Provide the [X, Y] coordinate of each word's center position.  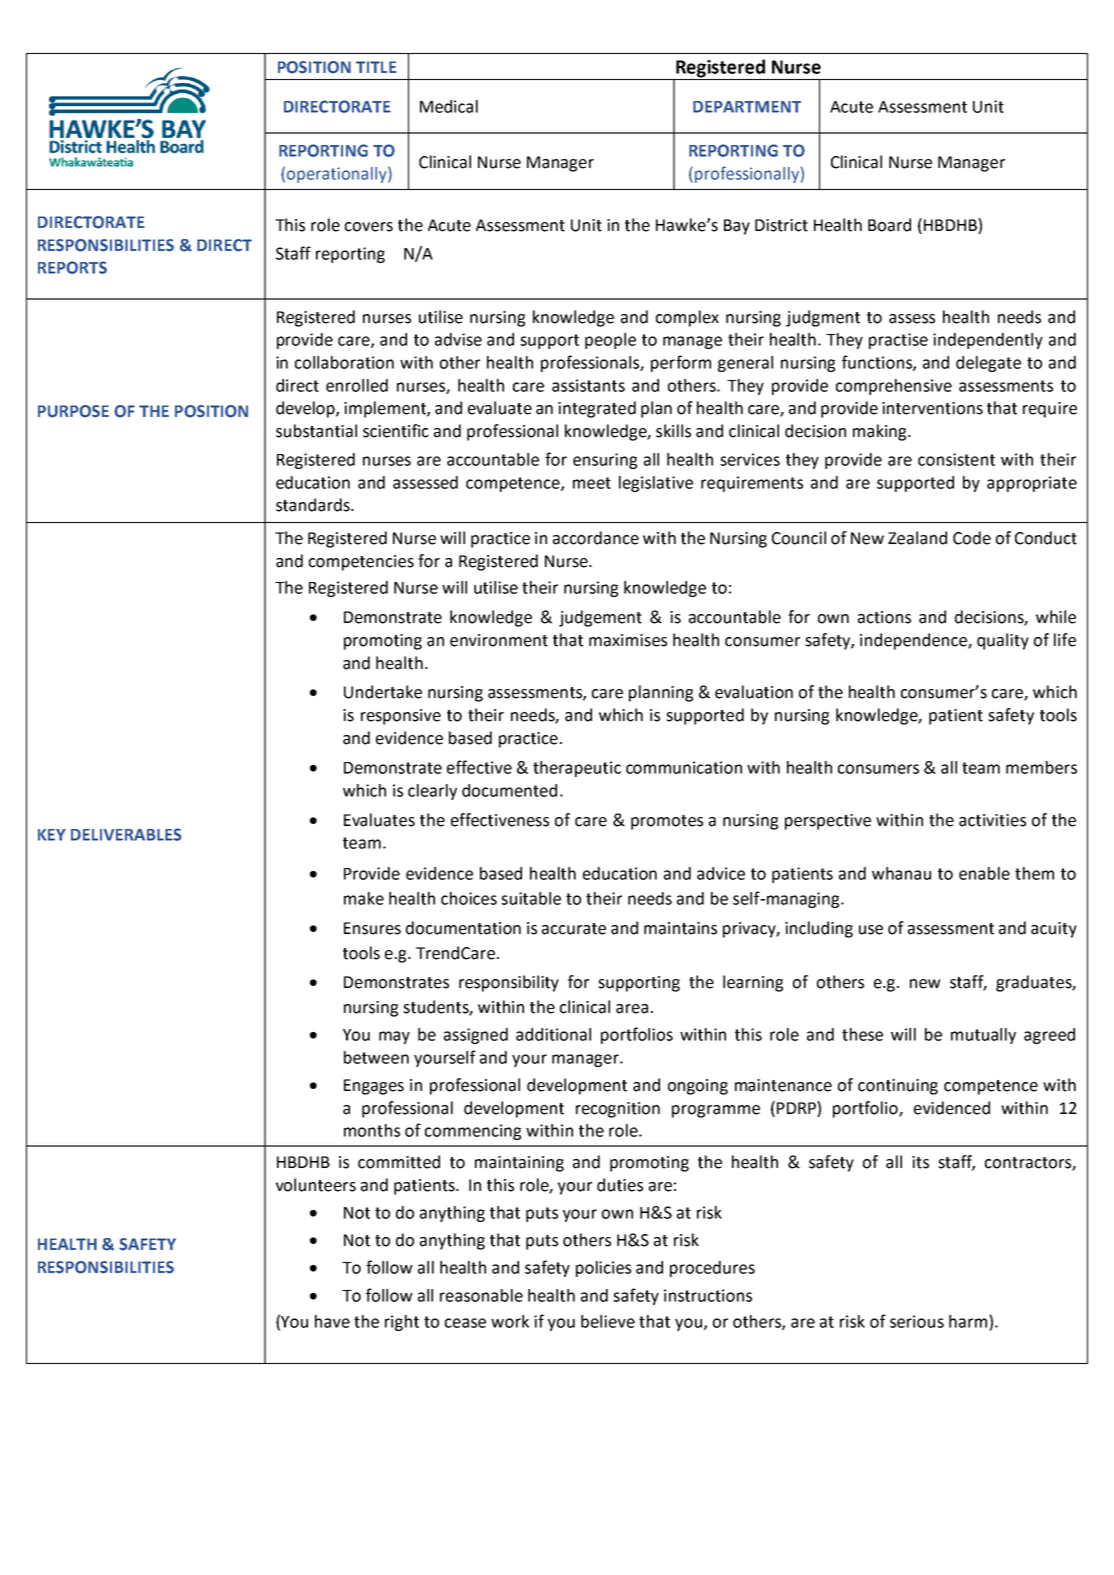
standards [314, 505]
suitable [531, 898]
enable [984, 873]
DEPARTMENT [747, 107]
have [332, 1321]
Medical [449, 106]
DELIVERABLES [126, 834]
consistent [956, 459]
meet [592, 483]
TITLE [376, 67]
